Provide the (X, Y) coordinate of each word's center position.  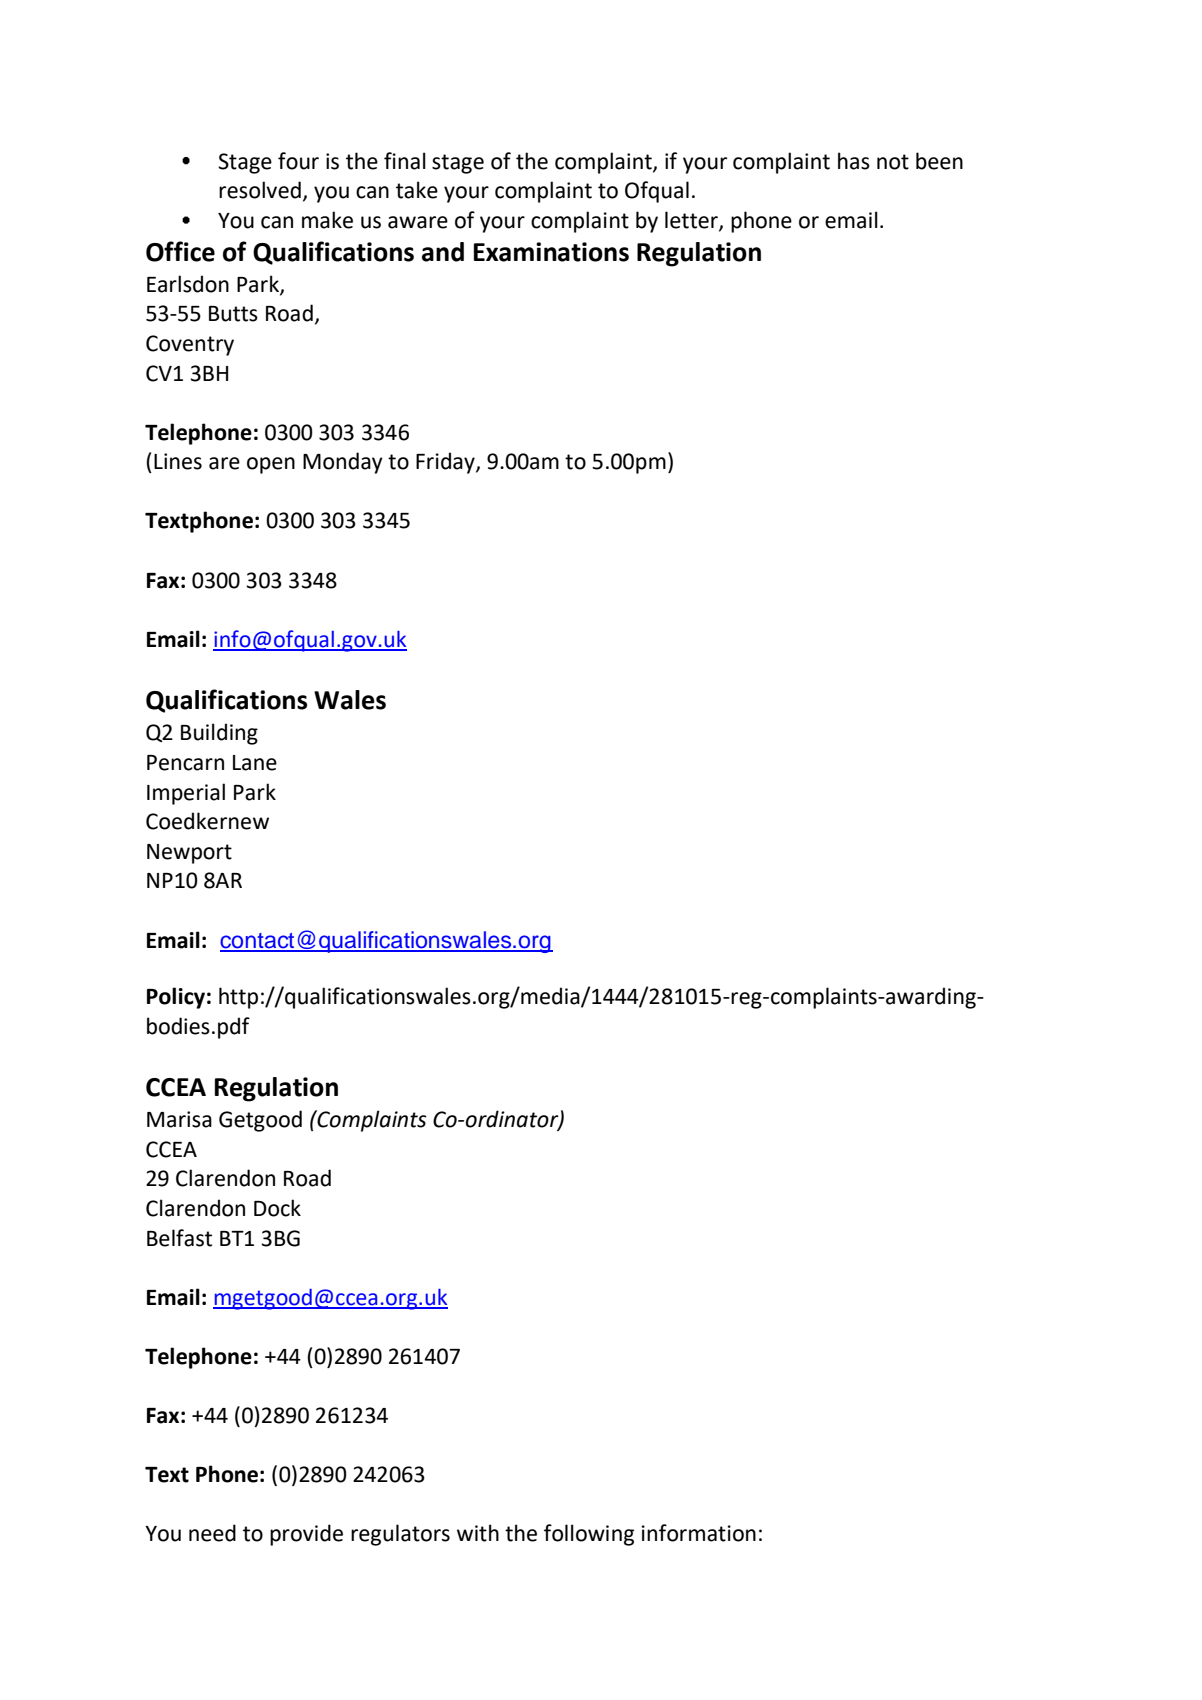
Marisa (179, 1119)
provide (306, 1535)
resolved (260, 190)
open (271, 465)
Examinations (551, 252)
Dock (277, 1208)
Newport (189, 854)
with (478, 1533)
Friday (446, 463)
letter (692, 220)
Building (219, 734)
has (854, 161)
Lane (255, 763)
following (589, 1535)
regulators (400, 1535)
